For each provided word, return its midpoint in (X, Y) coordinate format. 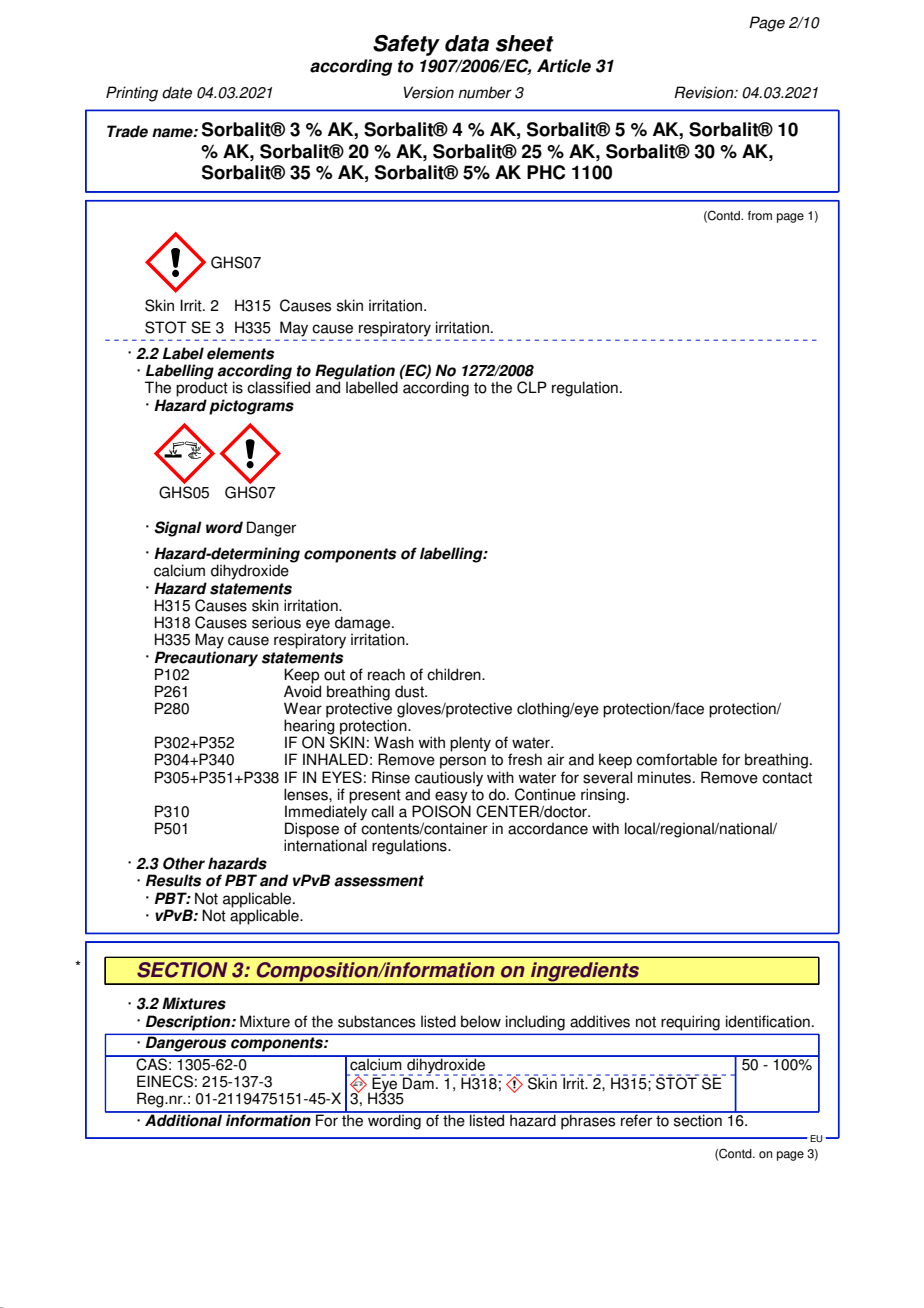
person (463, 762)
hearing (310, 727)
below (481, 1021)
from (760, 216)
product (202, 389)
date (177, 92)
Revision (705, 92)
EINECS (165, 1081)
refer (636, 1119)
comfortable (676, 759)
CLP (532, 387)
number (485, 92)
